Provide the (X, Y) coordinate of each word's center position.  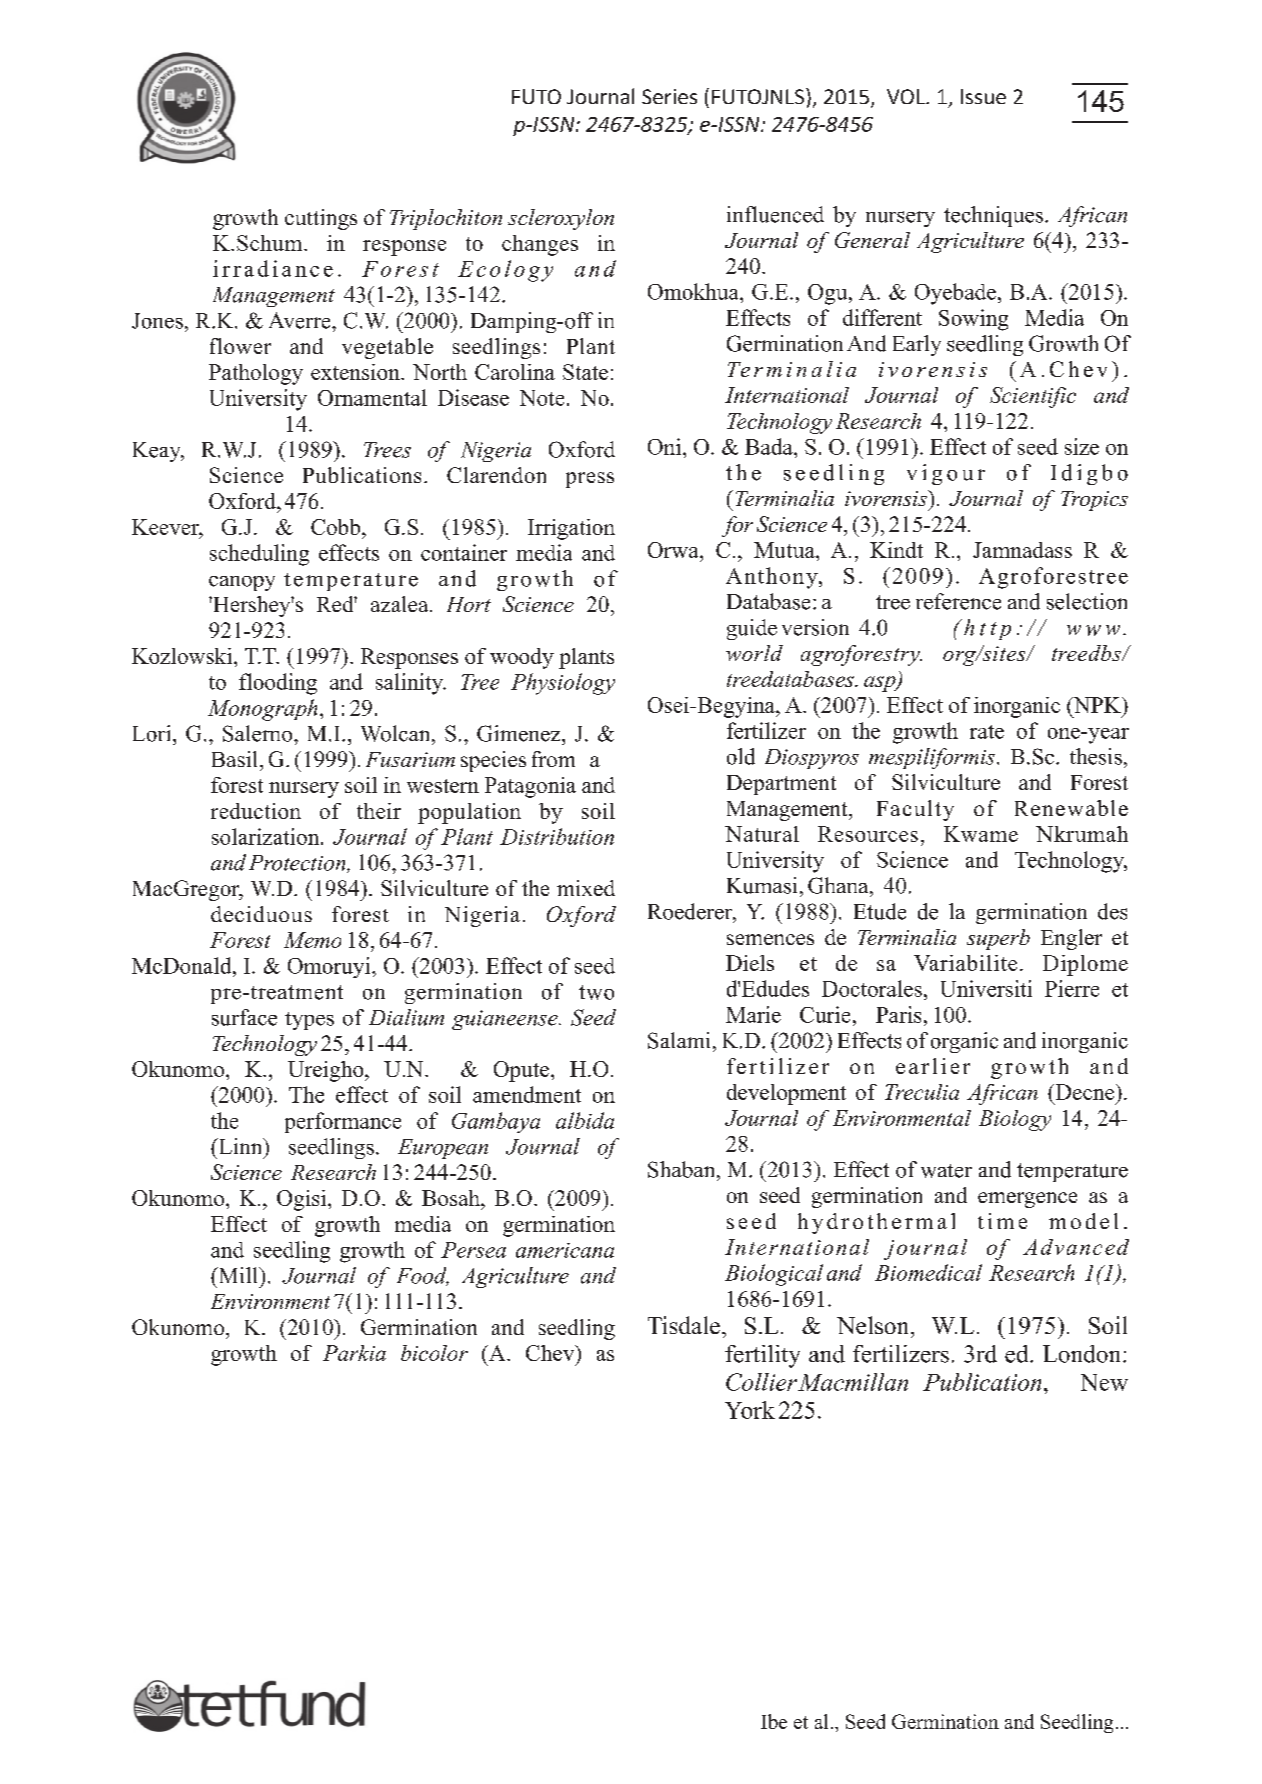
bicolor (434, 1353)
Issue (983, 96)
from (553, 759)
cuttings (321, 219)
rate (987, 732)
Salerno (259, 733)
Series (669, 96)
